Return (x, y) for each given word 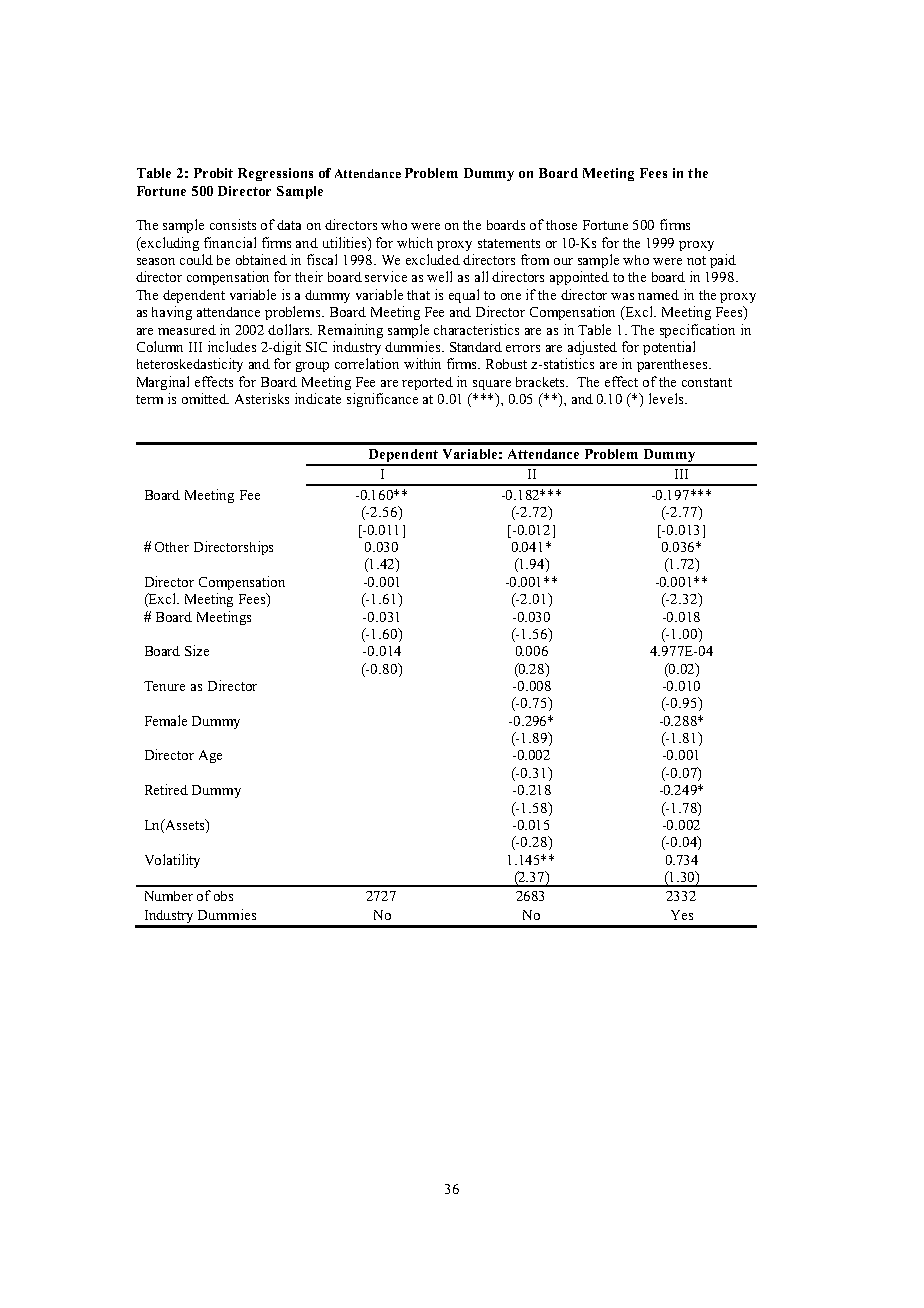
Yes (682, 915)
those (561, 225)
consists (233, 224)
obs (223, 896)
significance (382, 400)
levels (667, 398)
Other (172, 547)
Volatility (172, 861)
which (415, 242)
